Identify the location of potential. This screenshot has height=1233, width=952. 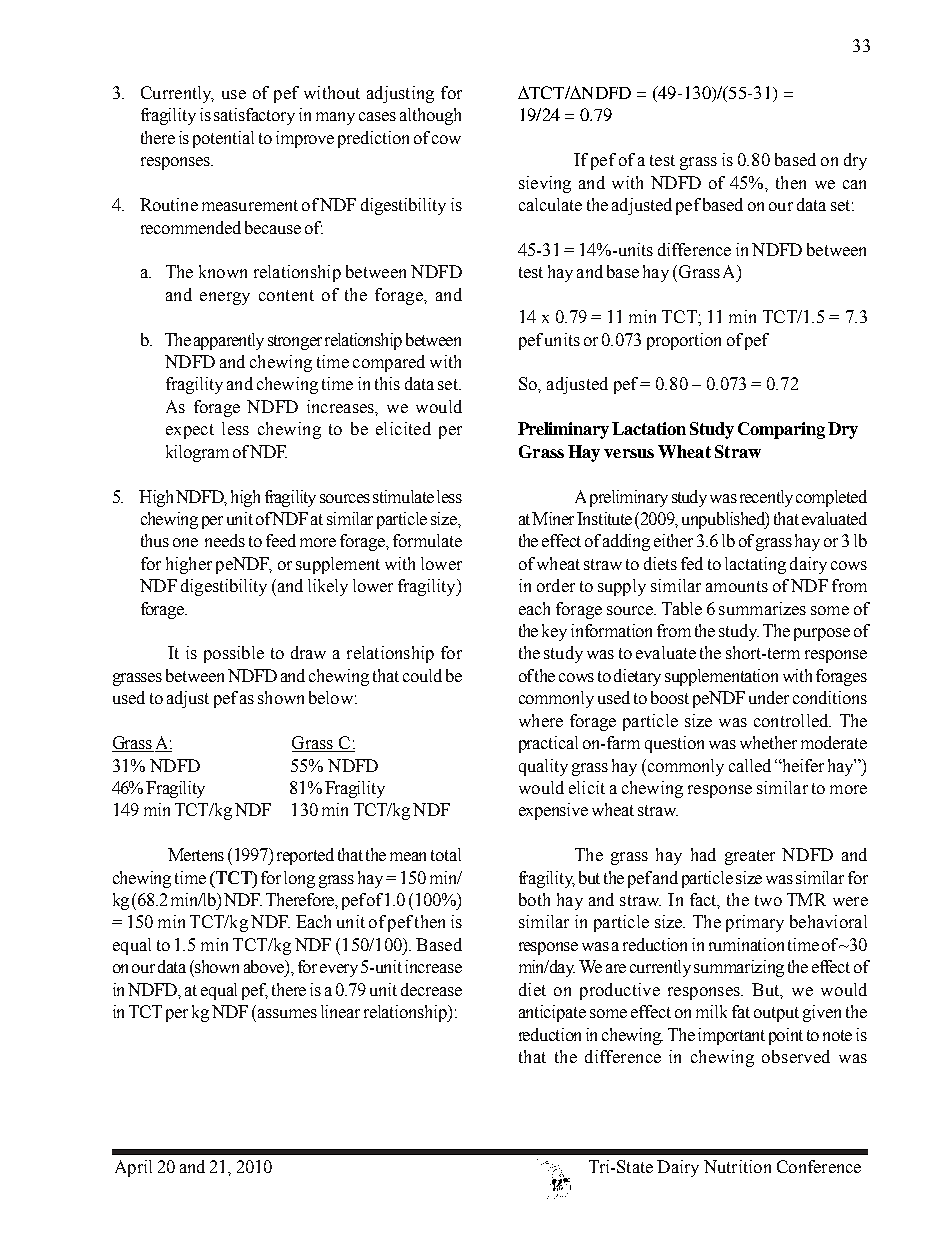
(223, 139).
